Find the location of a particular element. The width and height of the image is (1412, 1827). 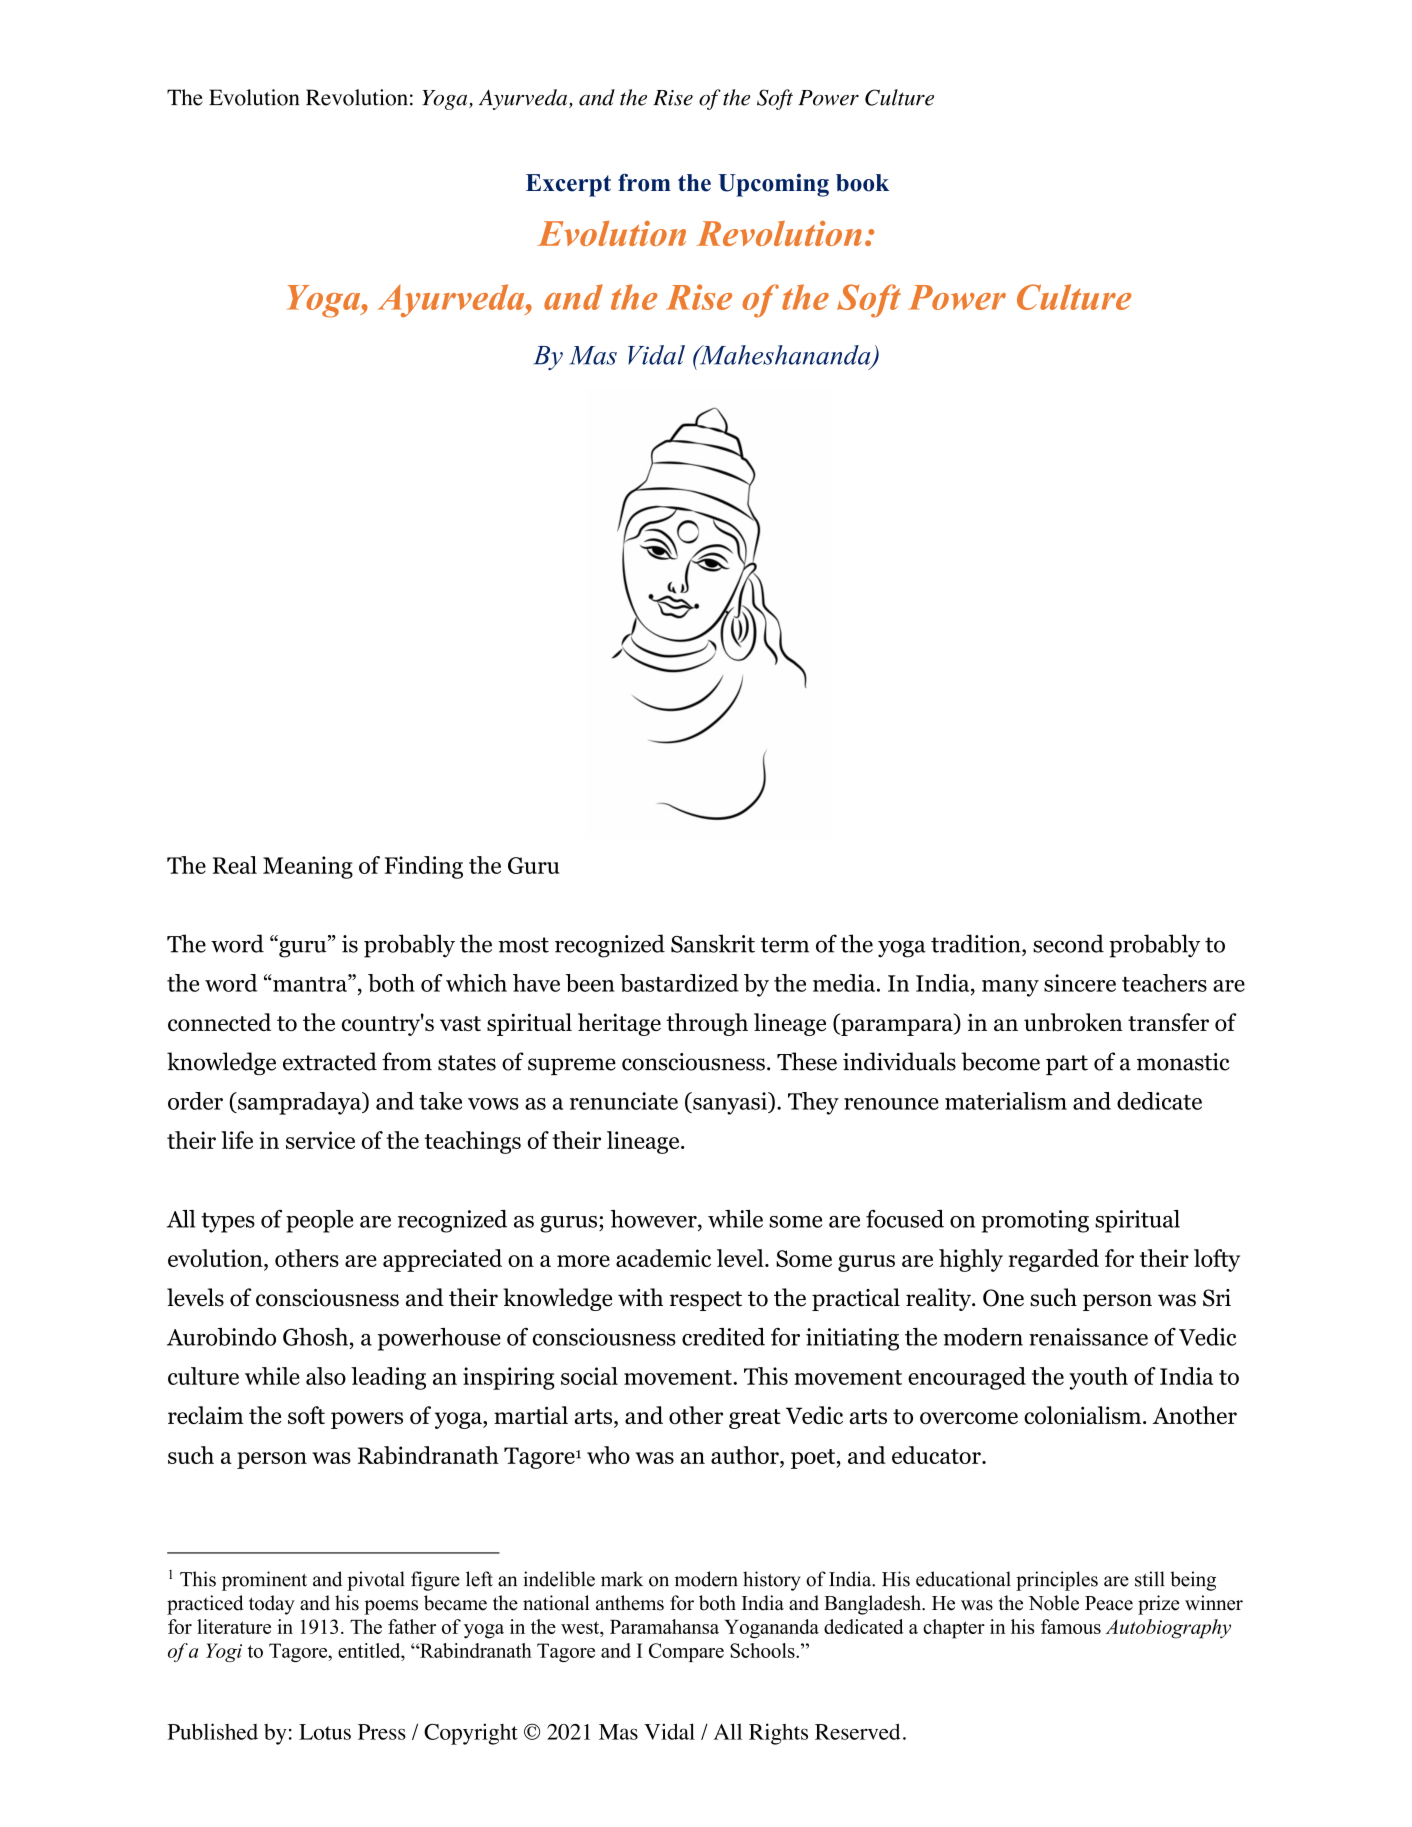

Excerpt is located at coordinates (568, 185).
